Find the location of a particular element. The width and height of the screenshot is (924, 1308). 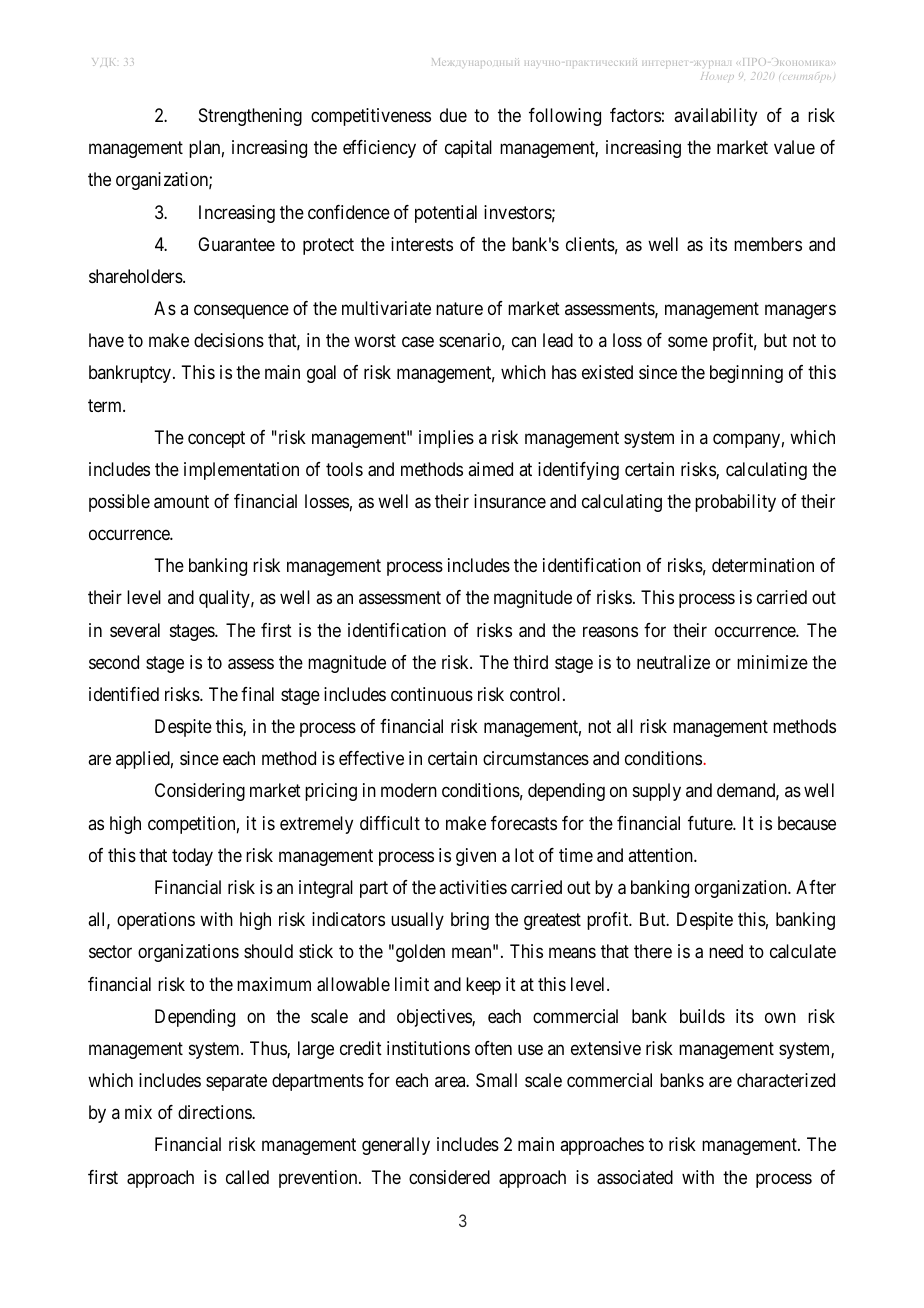

Strengthening is located at coordinates (250, 117).
